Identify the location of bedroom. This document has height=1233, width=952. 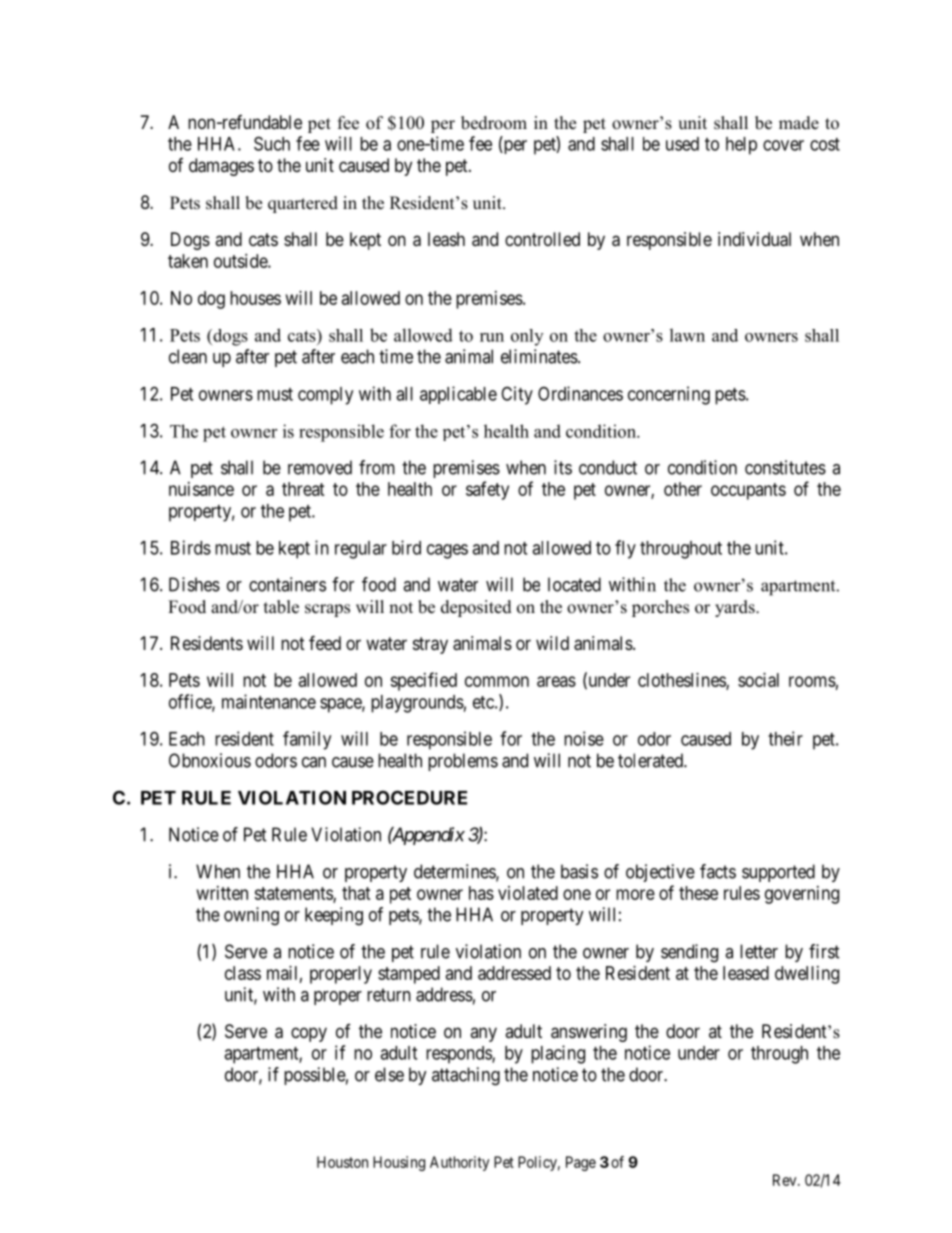
(494, 123).
